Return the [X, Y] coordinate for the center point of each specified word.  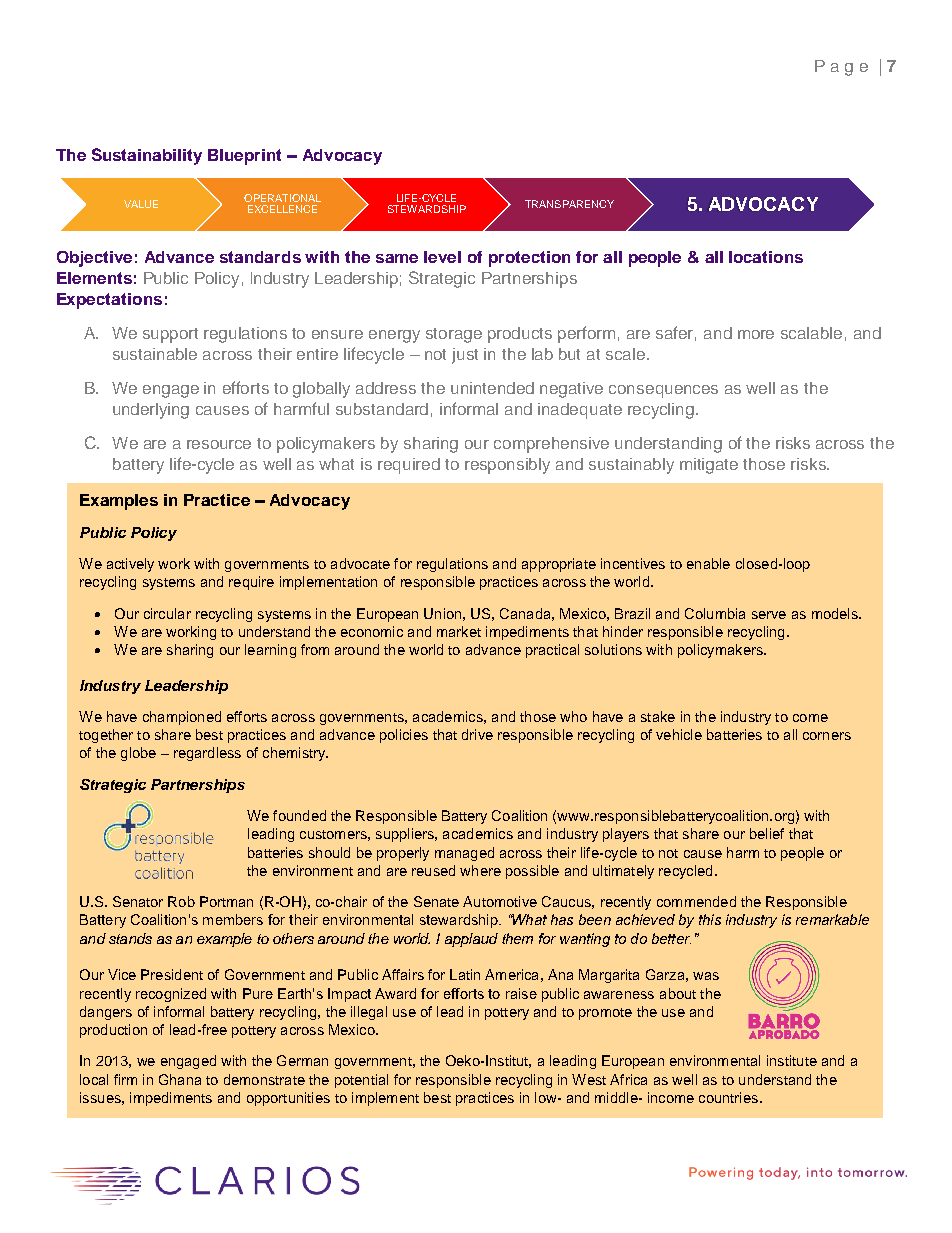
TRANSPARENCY [569, 204]
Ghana [180, 1079]
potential [361, 1081]
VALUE [141, 204]
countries [728, 1097]
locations [766, 257]
